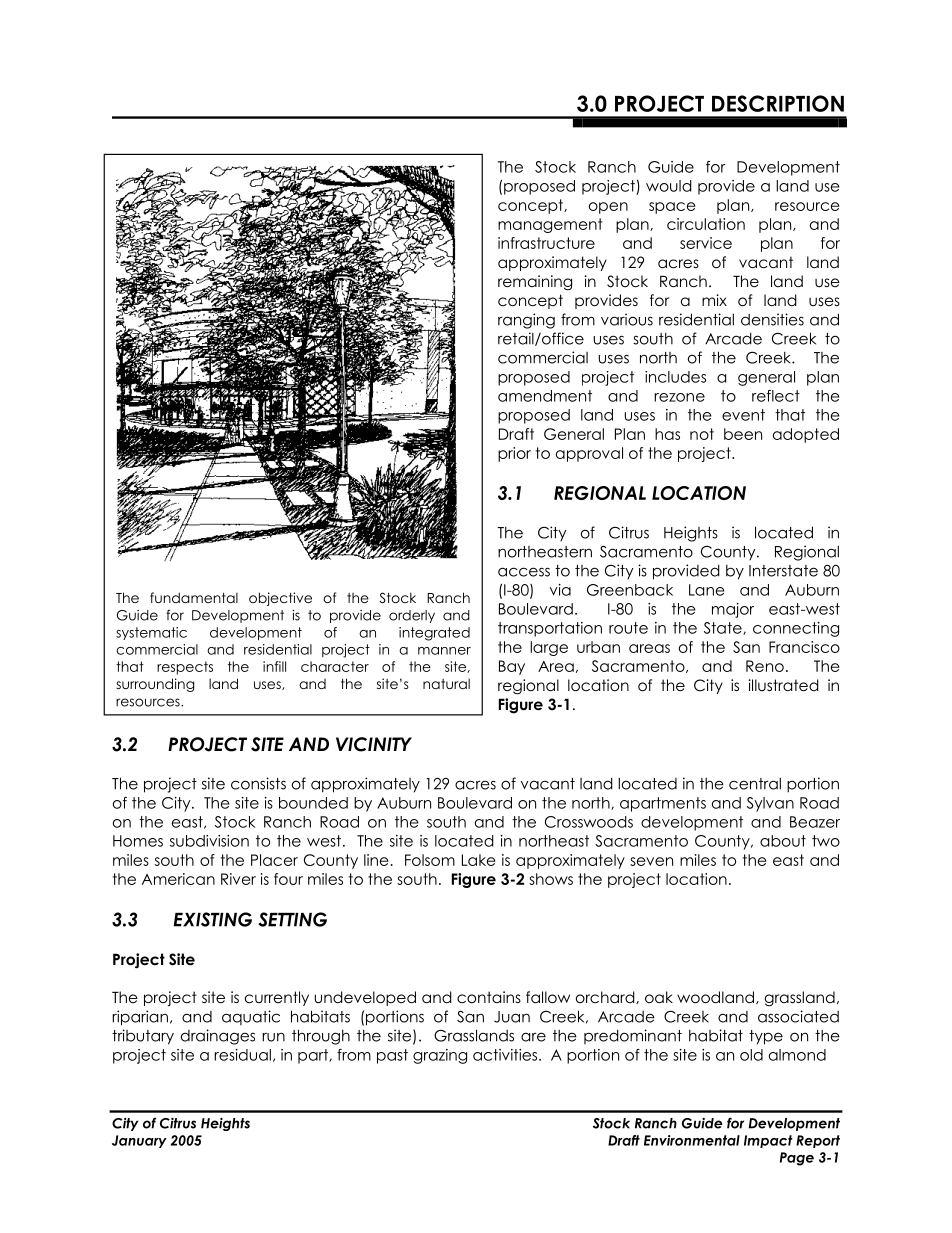 This document has width=952, height=1233. I want to click on infrastructure, so click(546, 243).
